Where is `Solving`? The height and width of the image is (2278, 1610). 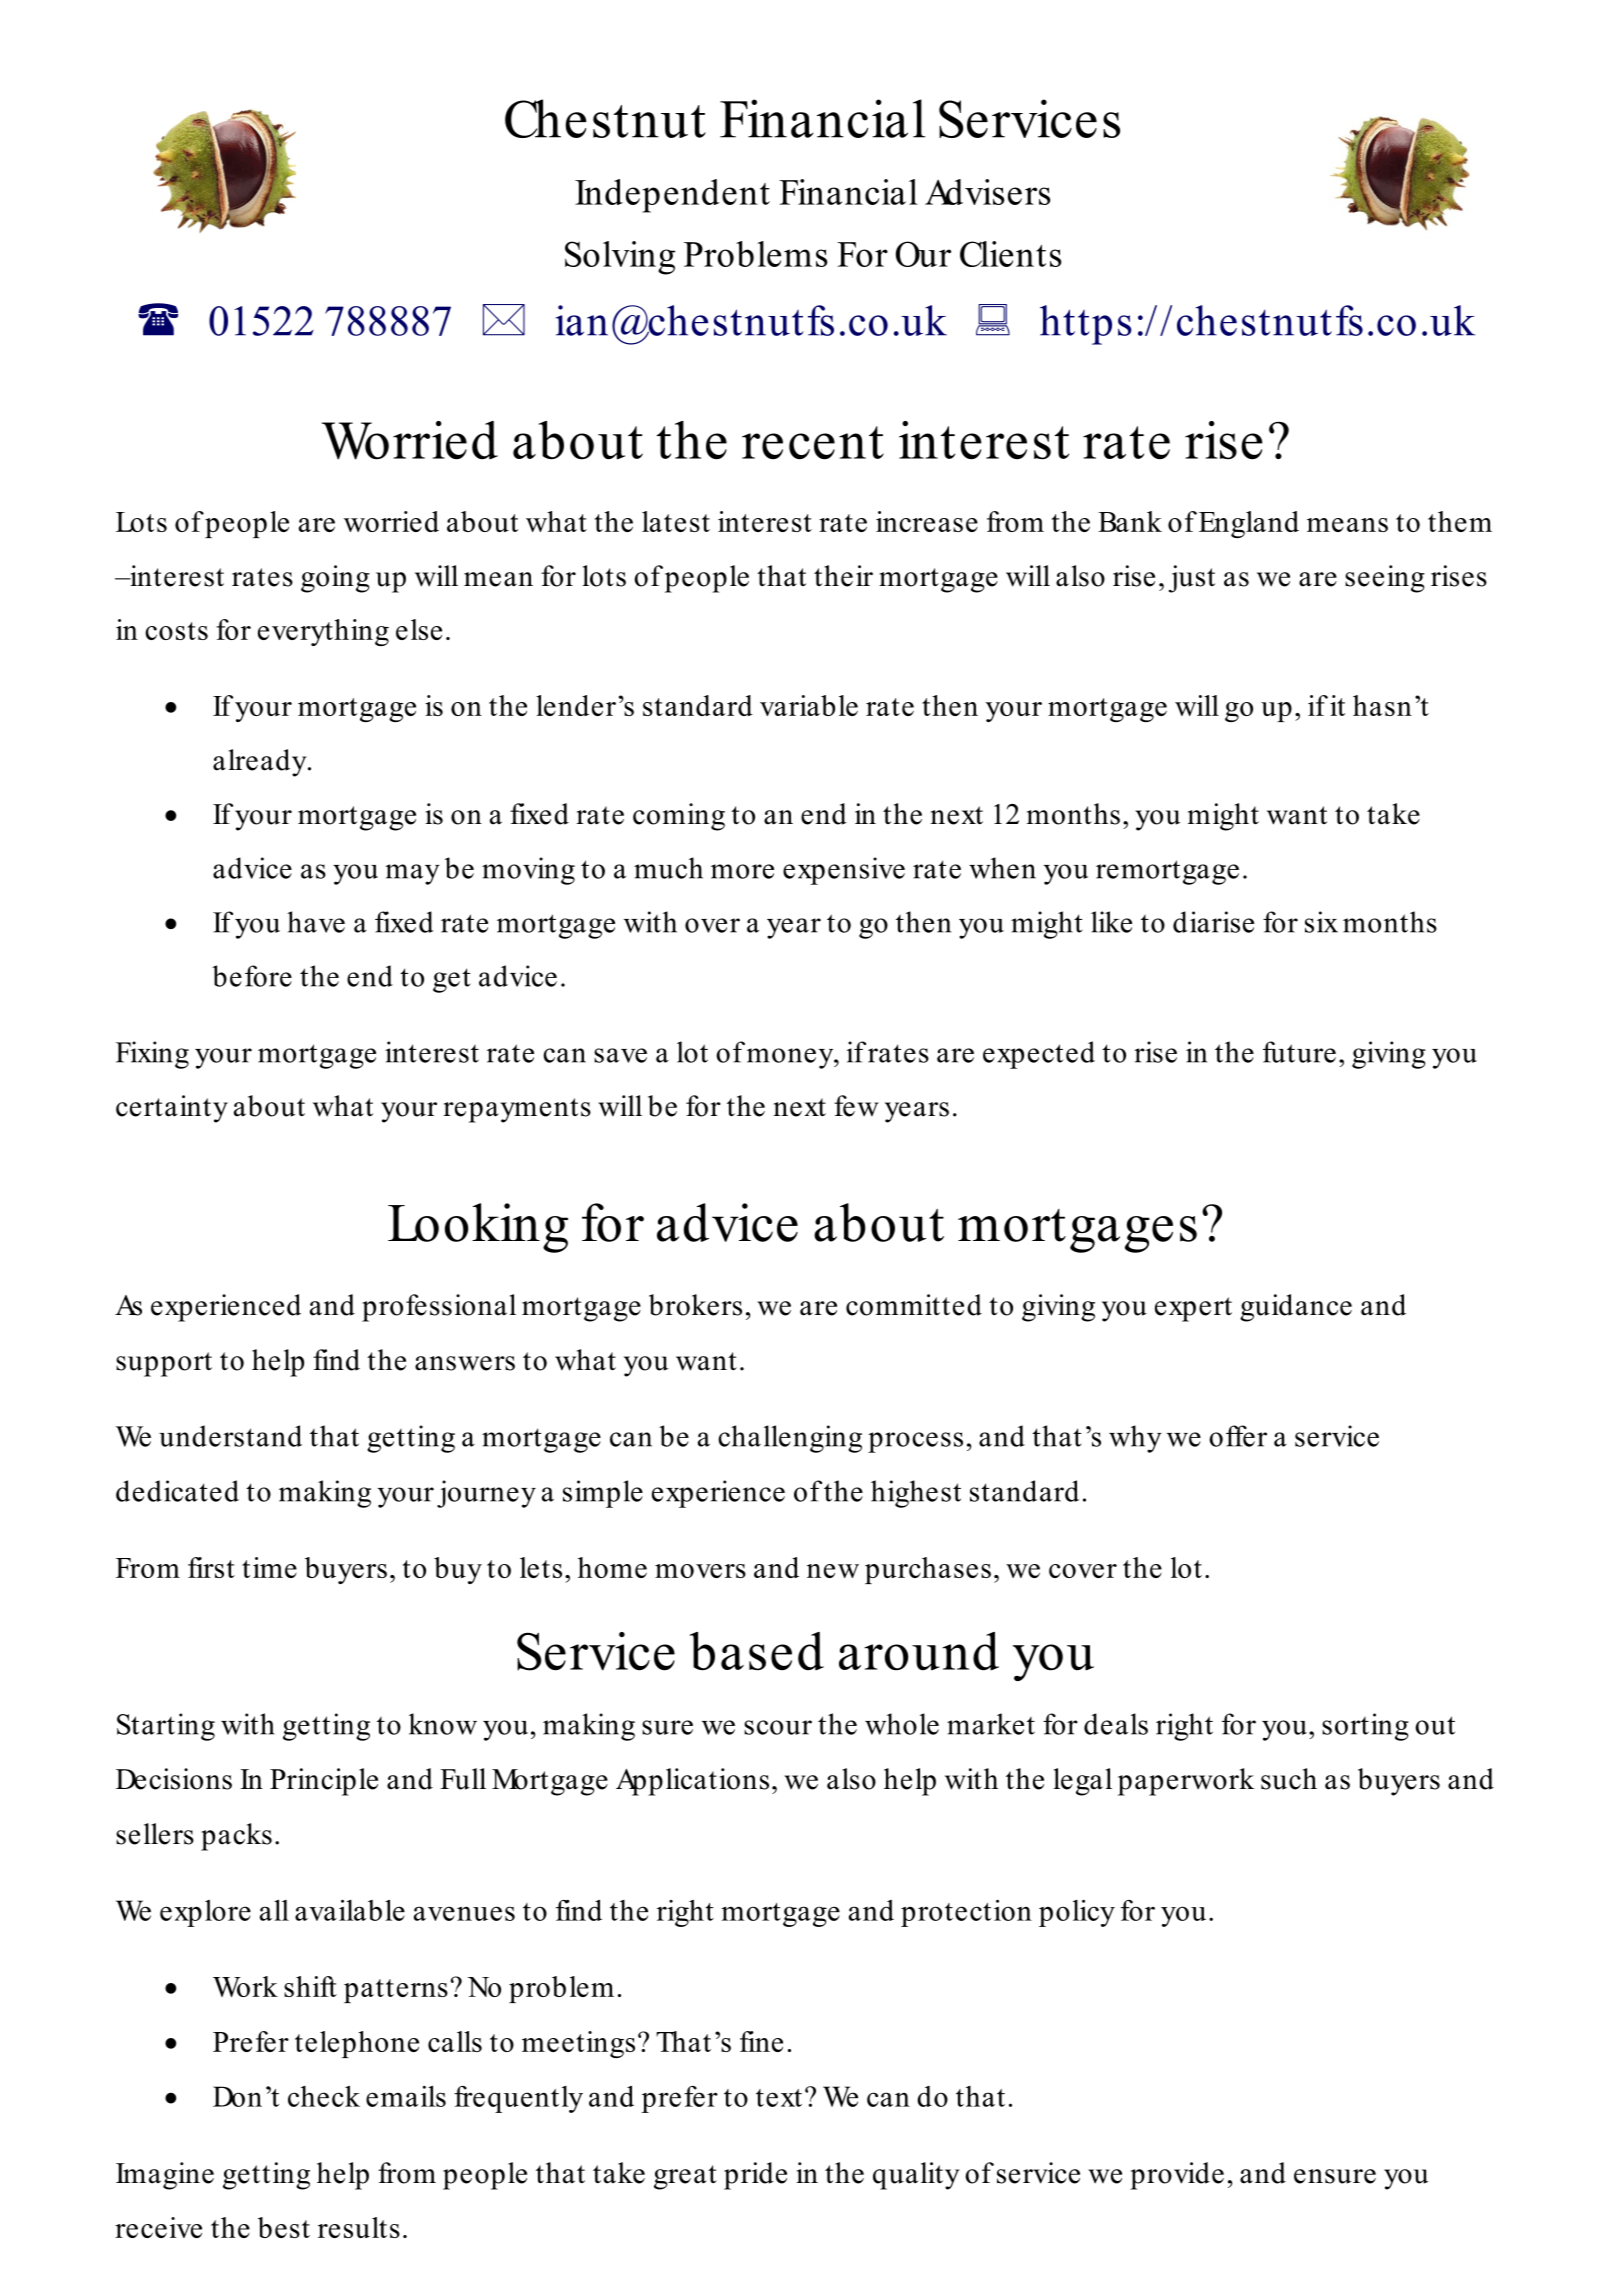
Solving is located at coordinates (620, 258).
